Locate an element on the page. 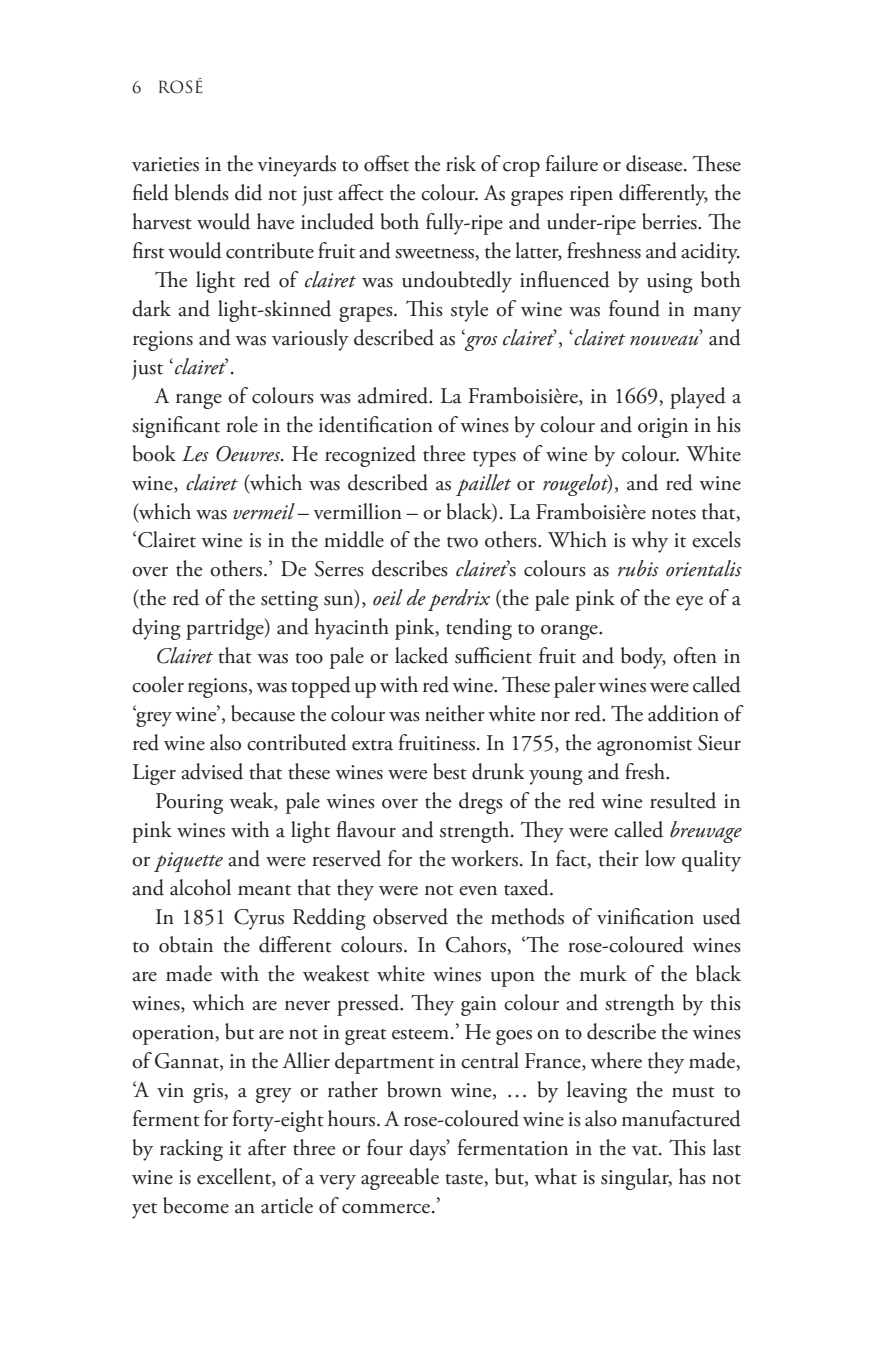 This document has width=896, height=1345. notes is located at coordinates (673, 514).
